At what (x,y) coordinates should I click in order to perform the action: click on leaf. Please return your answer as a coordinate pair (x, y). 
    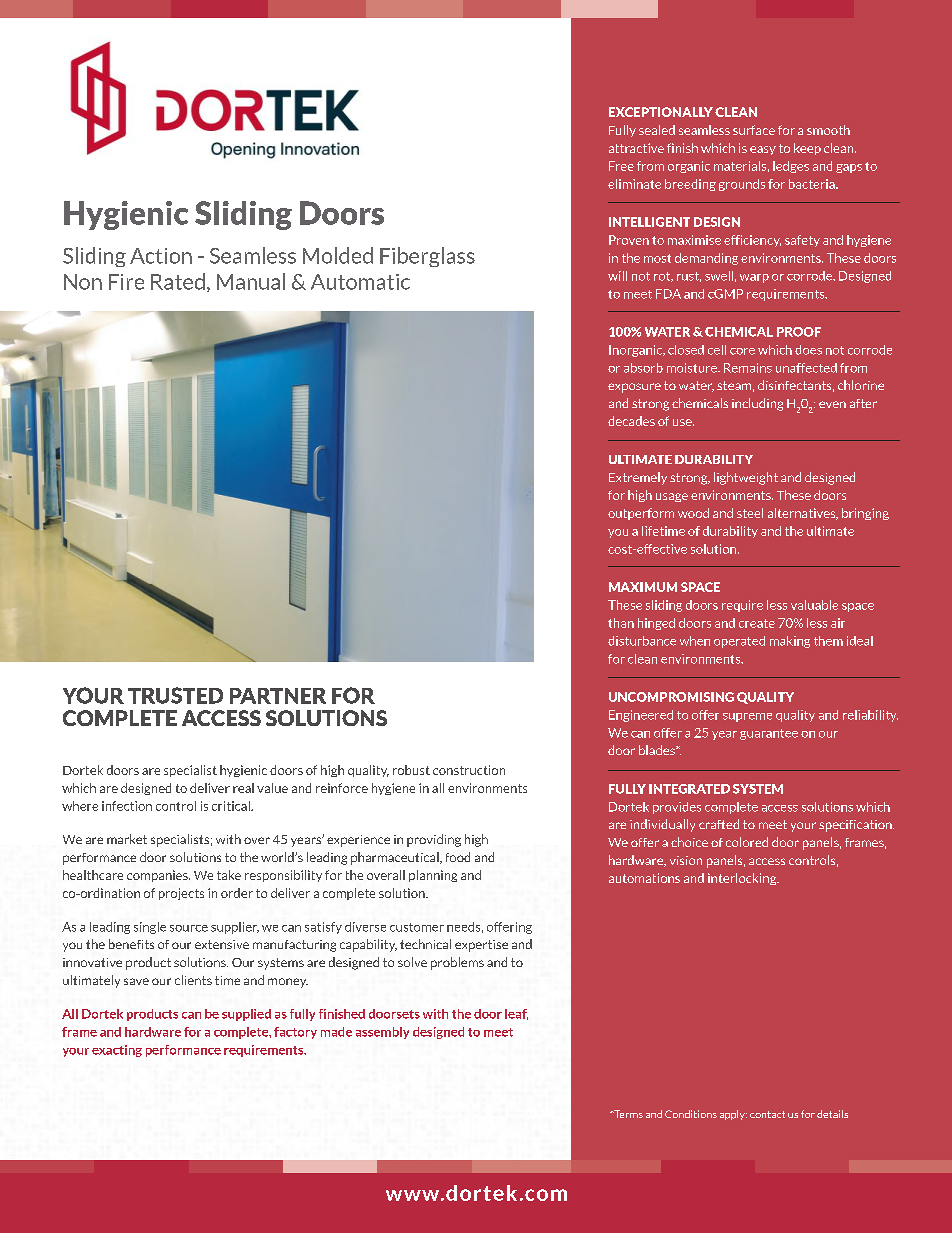
    Looking at the image, I should click on (516, 1014).
